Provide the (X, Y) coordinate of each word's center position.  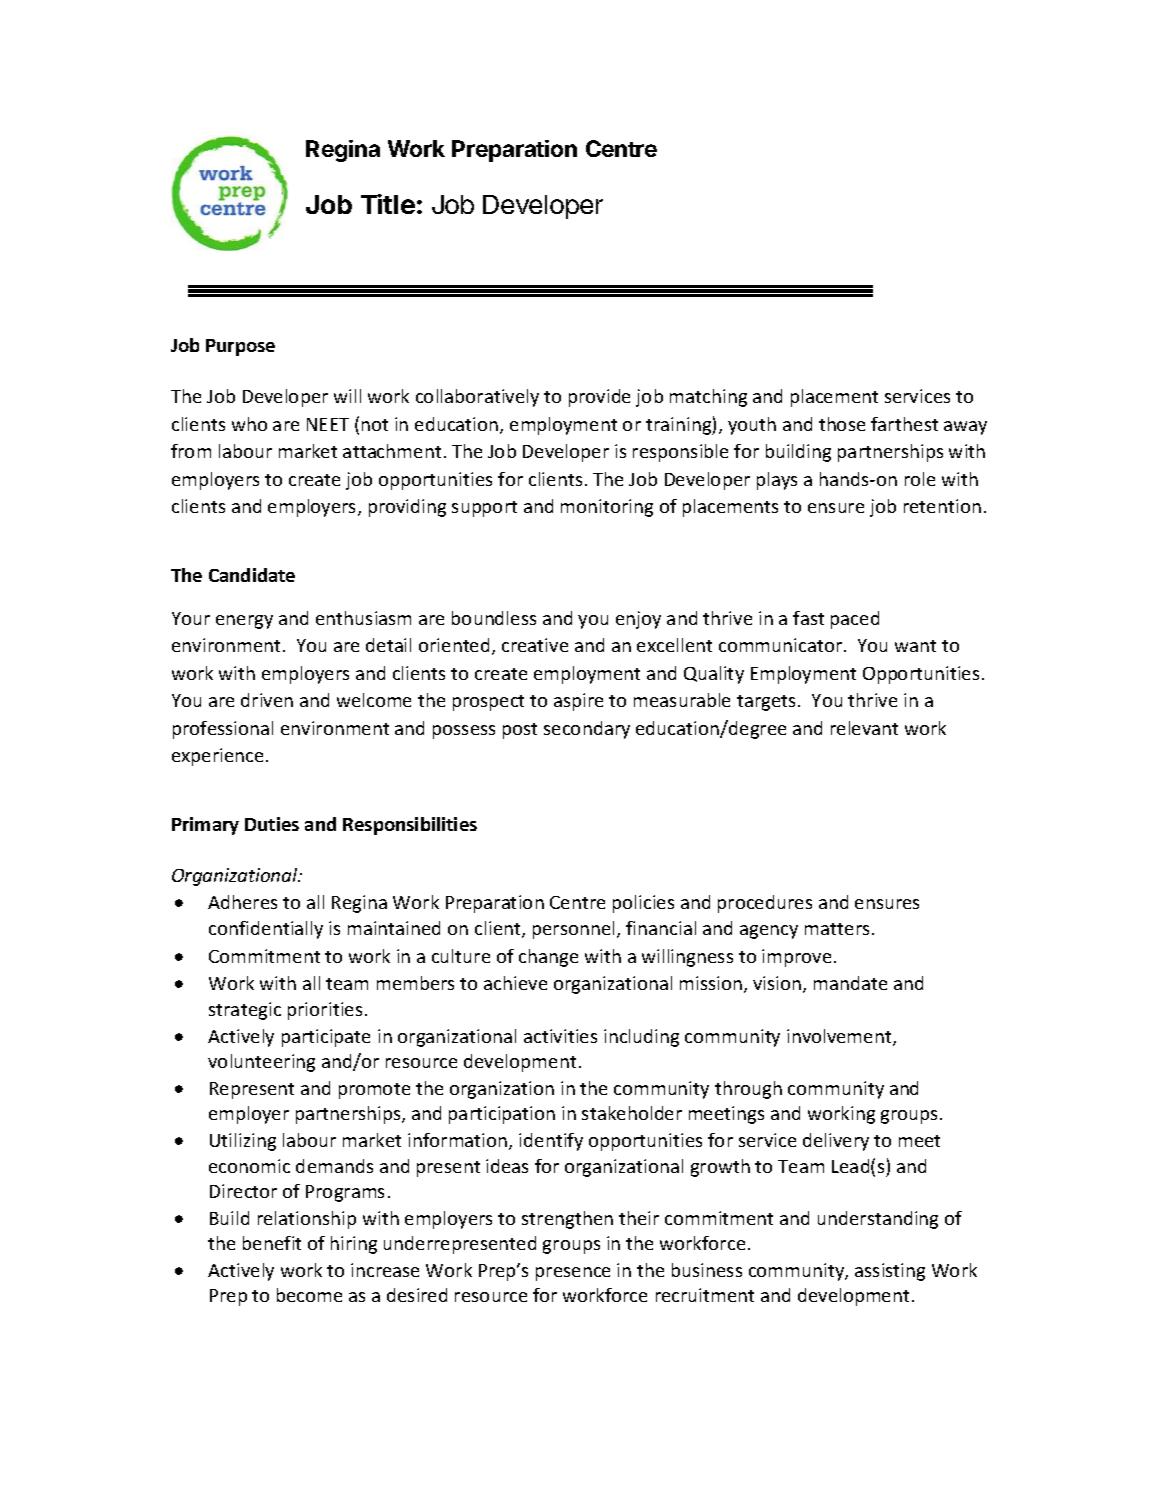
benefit (272, 1243)
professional (223, 730)
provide (599, 398)
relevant (864, 728)
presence (573, 1274)
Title (388, 204)
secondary (587, 730)
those (842, 424)
